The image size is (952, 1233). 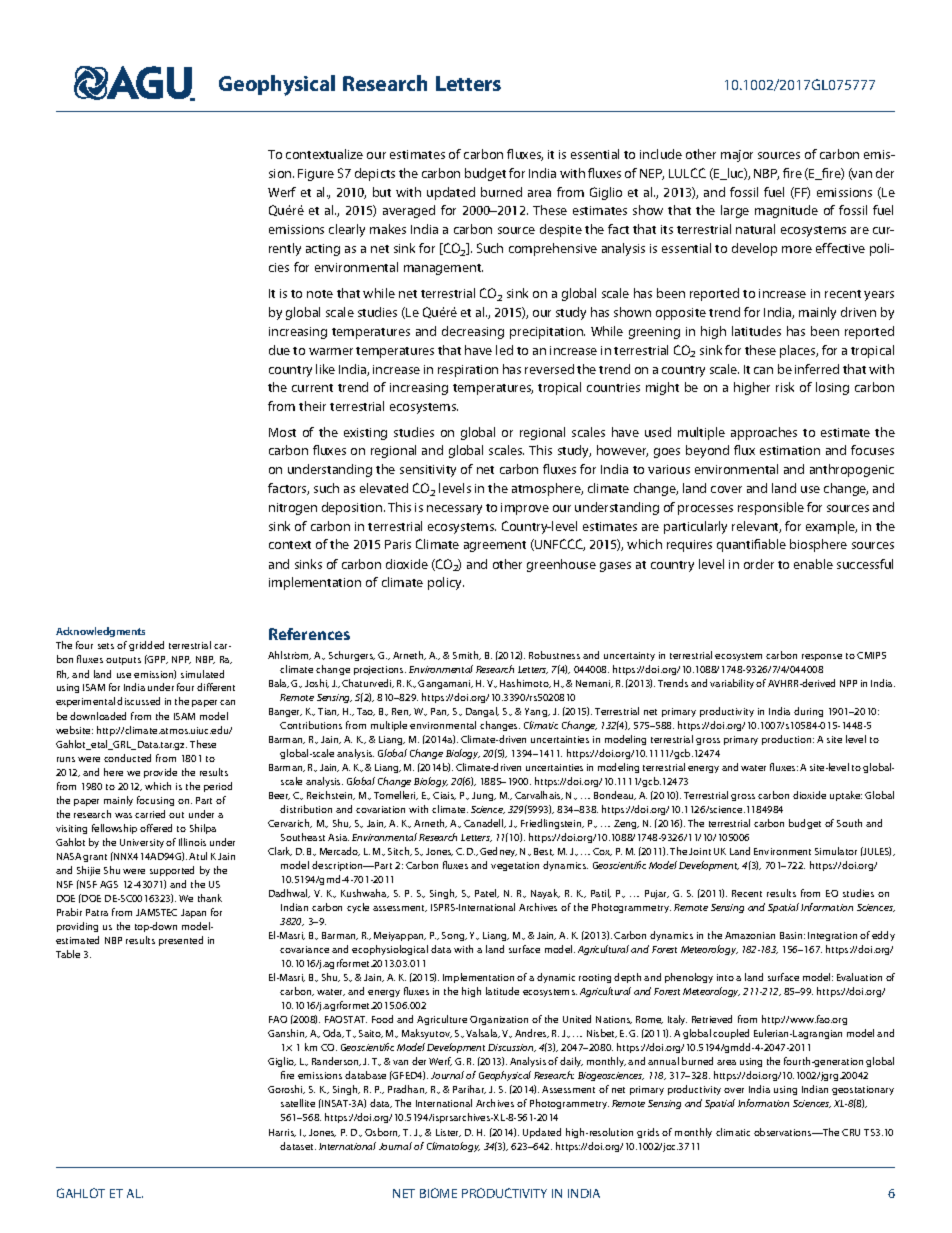 I want to click on Amazonian, so click(x=750, y=935).
